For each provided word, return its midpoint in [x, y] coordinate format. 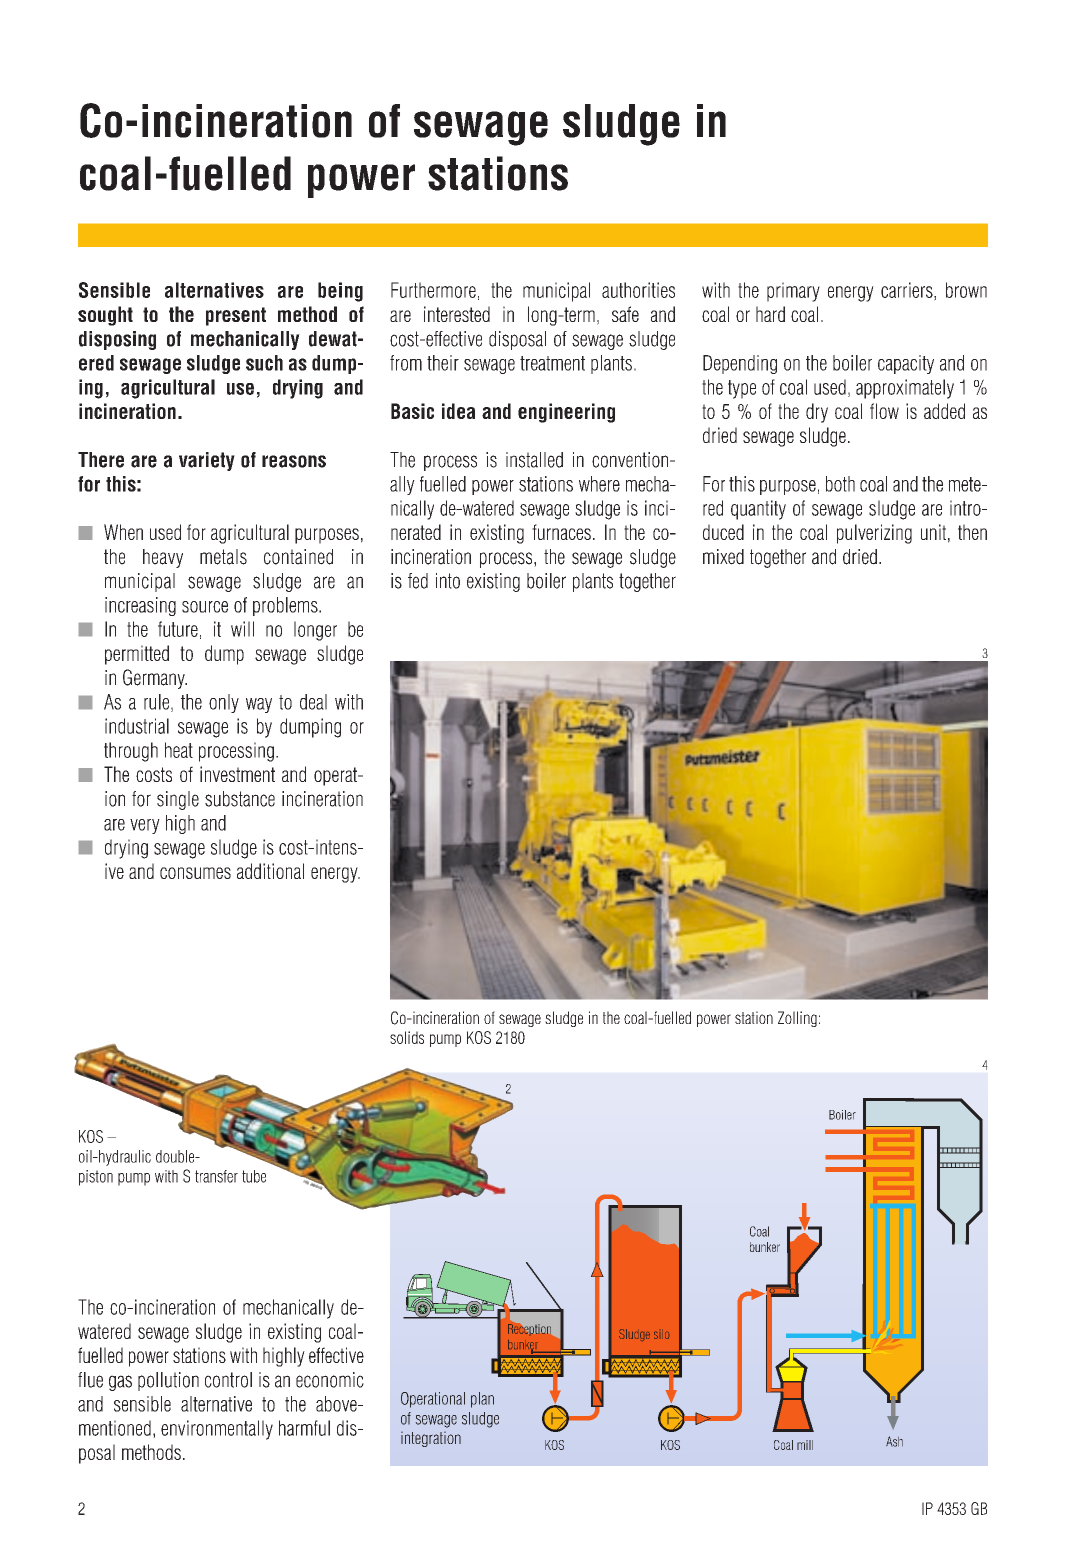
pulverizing [874, 534]
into [448, 581]
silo [661, 1335]
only [224, 703]
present [236, 316]
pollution [168, 1381]
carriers [908, 291]
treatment [552, 363]
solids [407, 1037]
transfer [216, 1176]
